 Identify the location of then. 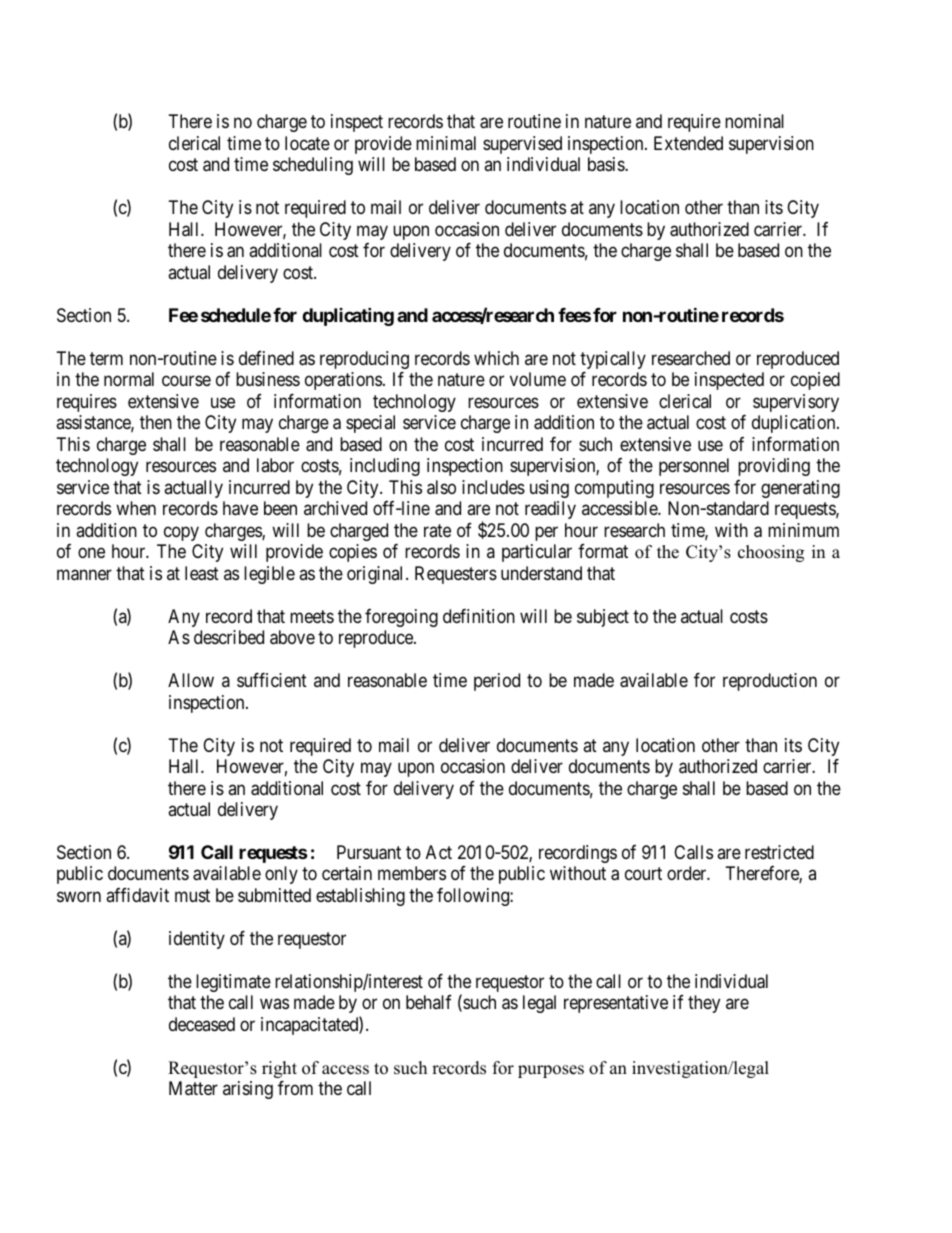
(156, 422).
